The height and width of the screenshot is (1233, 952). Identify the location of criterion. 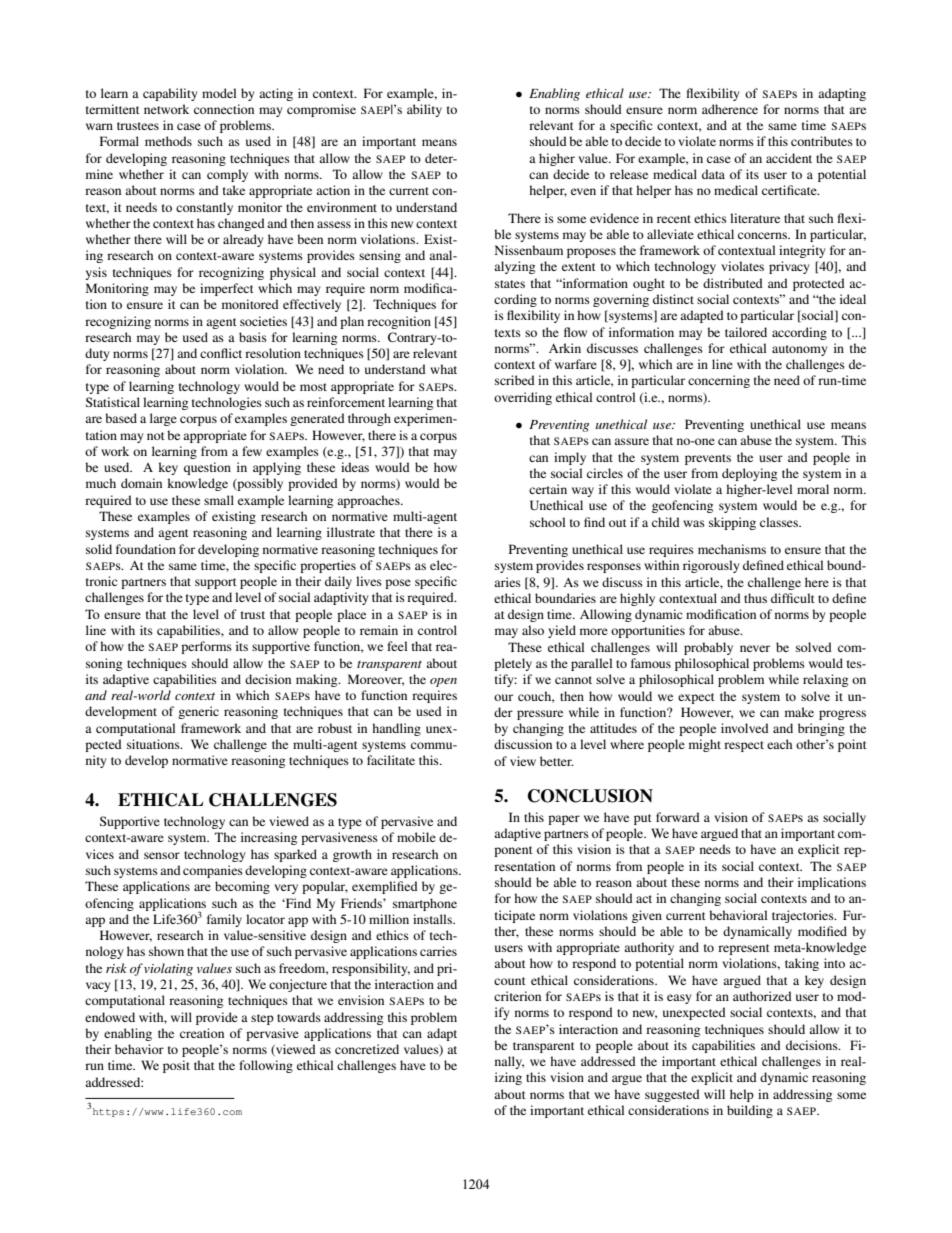
(517, 996).
